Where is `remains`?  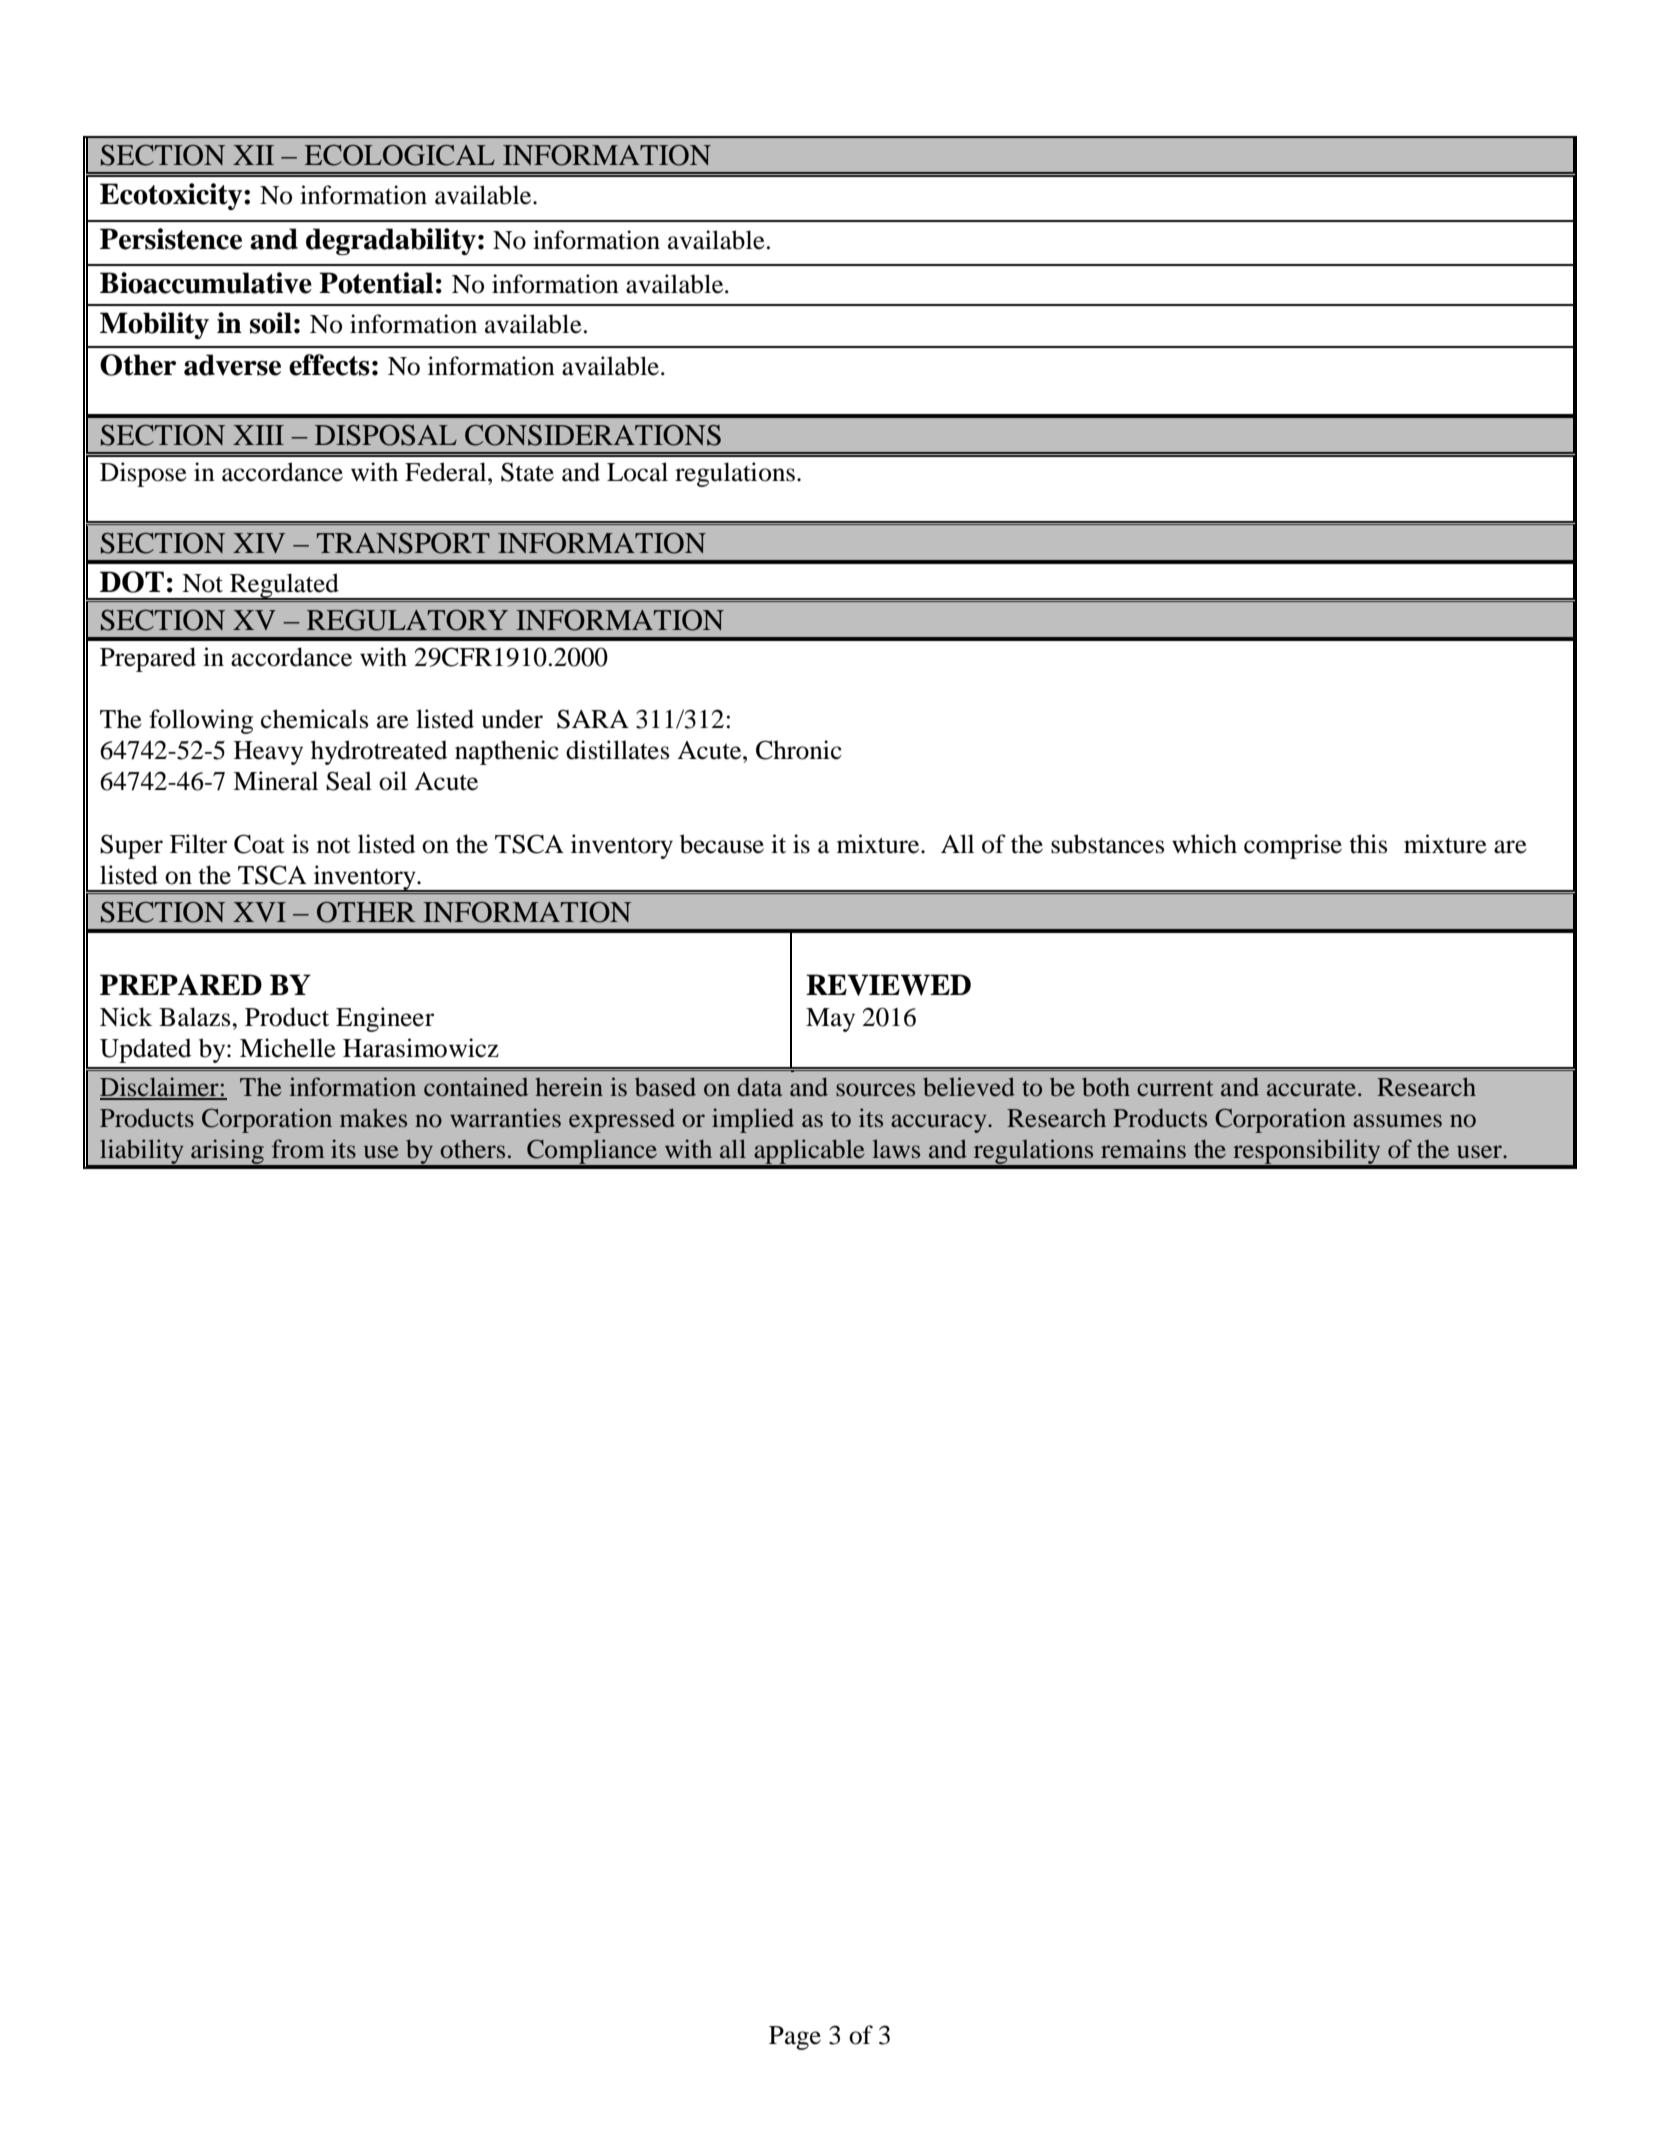
remains is located at coordinates (1143, 1149).
